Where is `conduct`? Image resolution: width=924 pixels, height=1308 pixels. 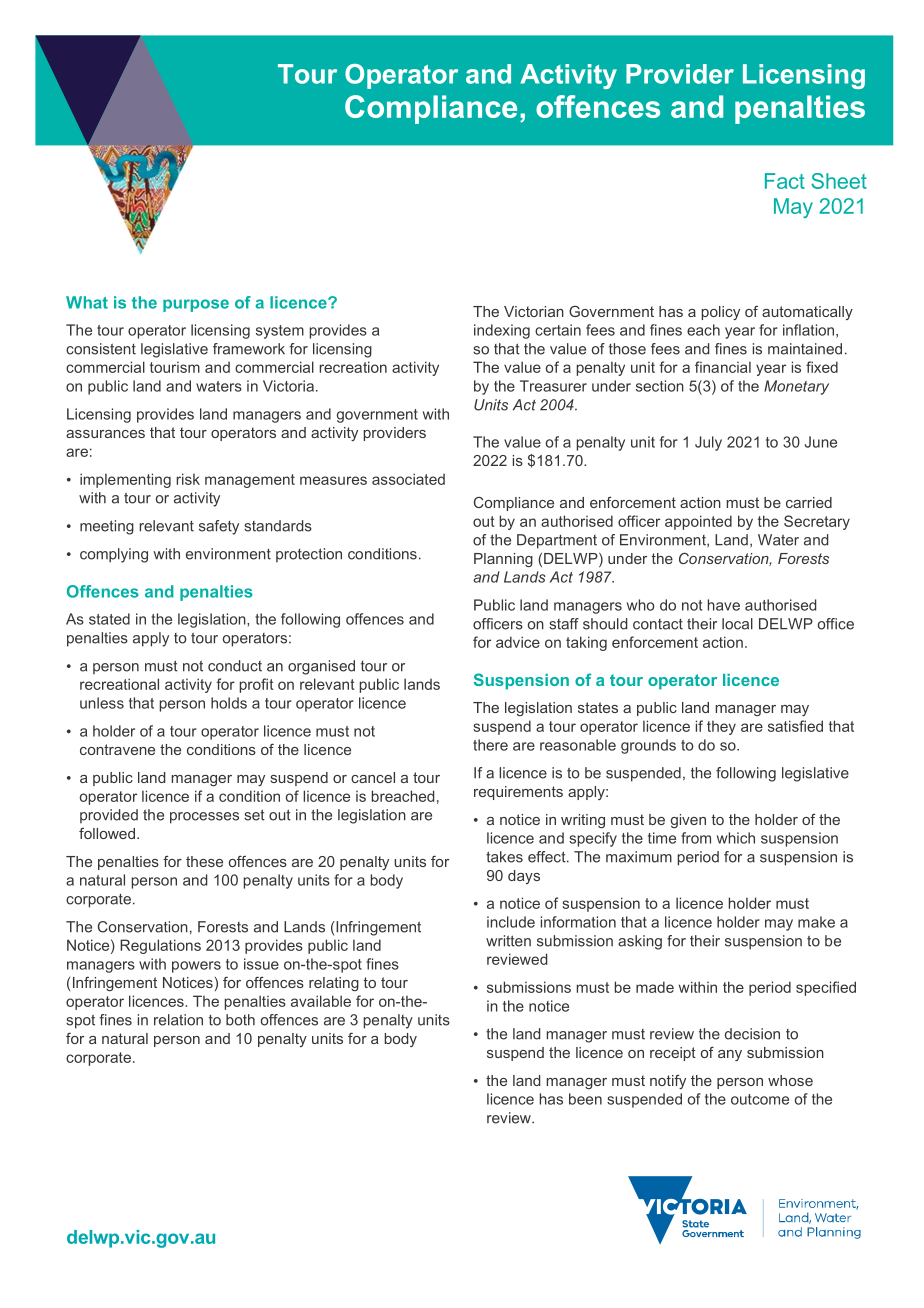
conduct is located at coordinates (235, 666).
